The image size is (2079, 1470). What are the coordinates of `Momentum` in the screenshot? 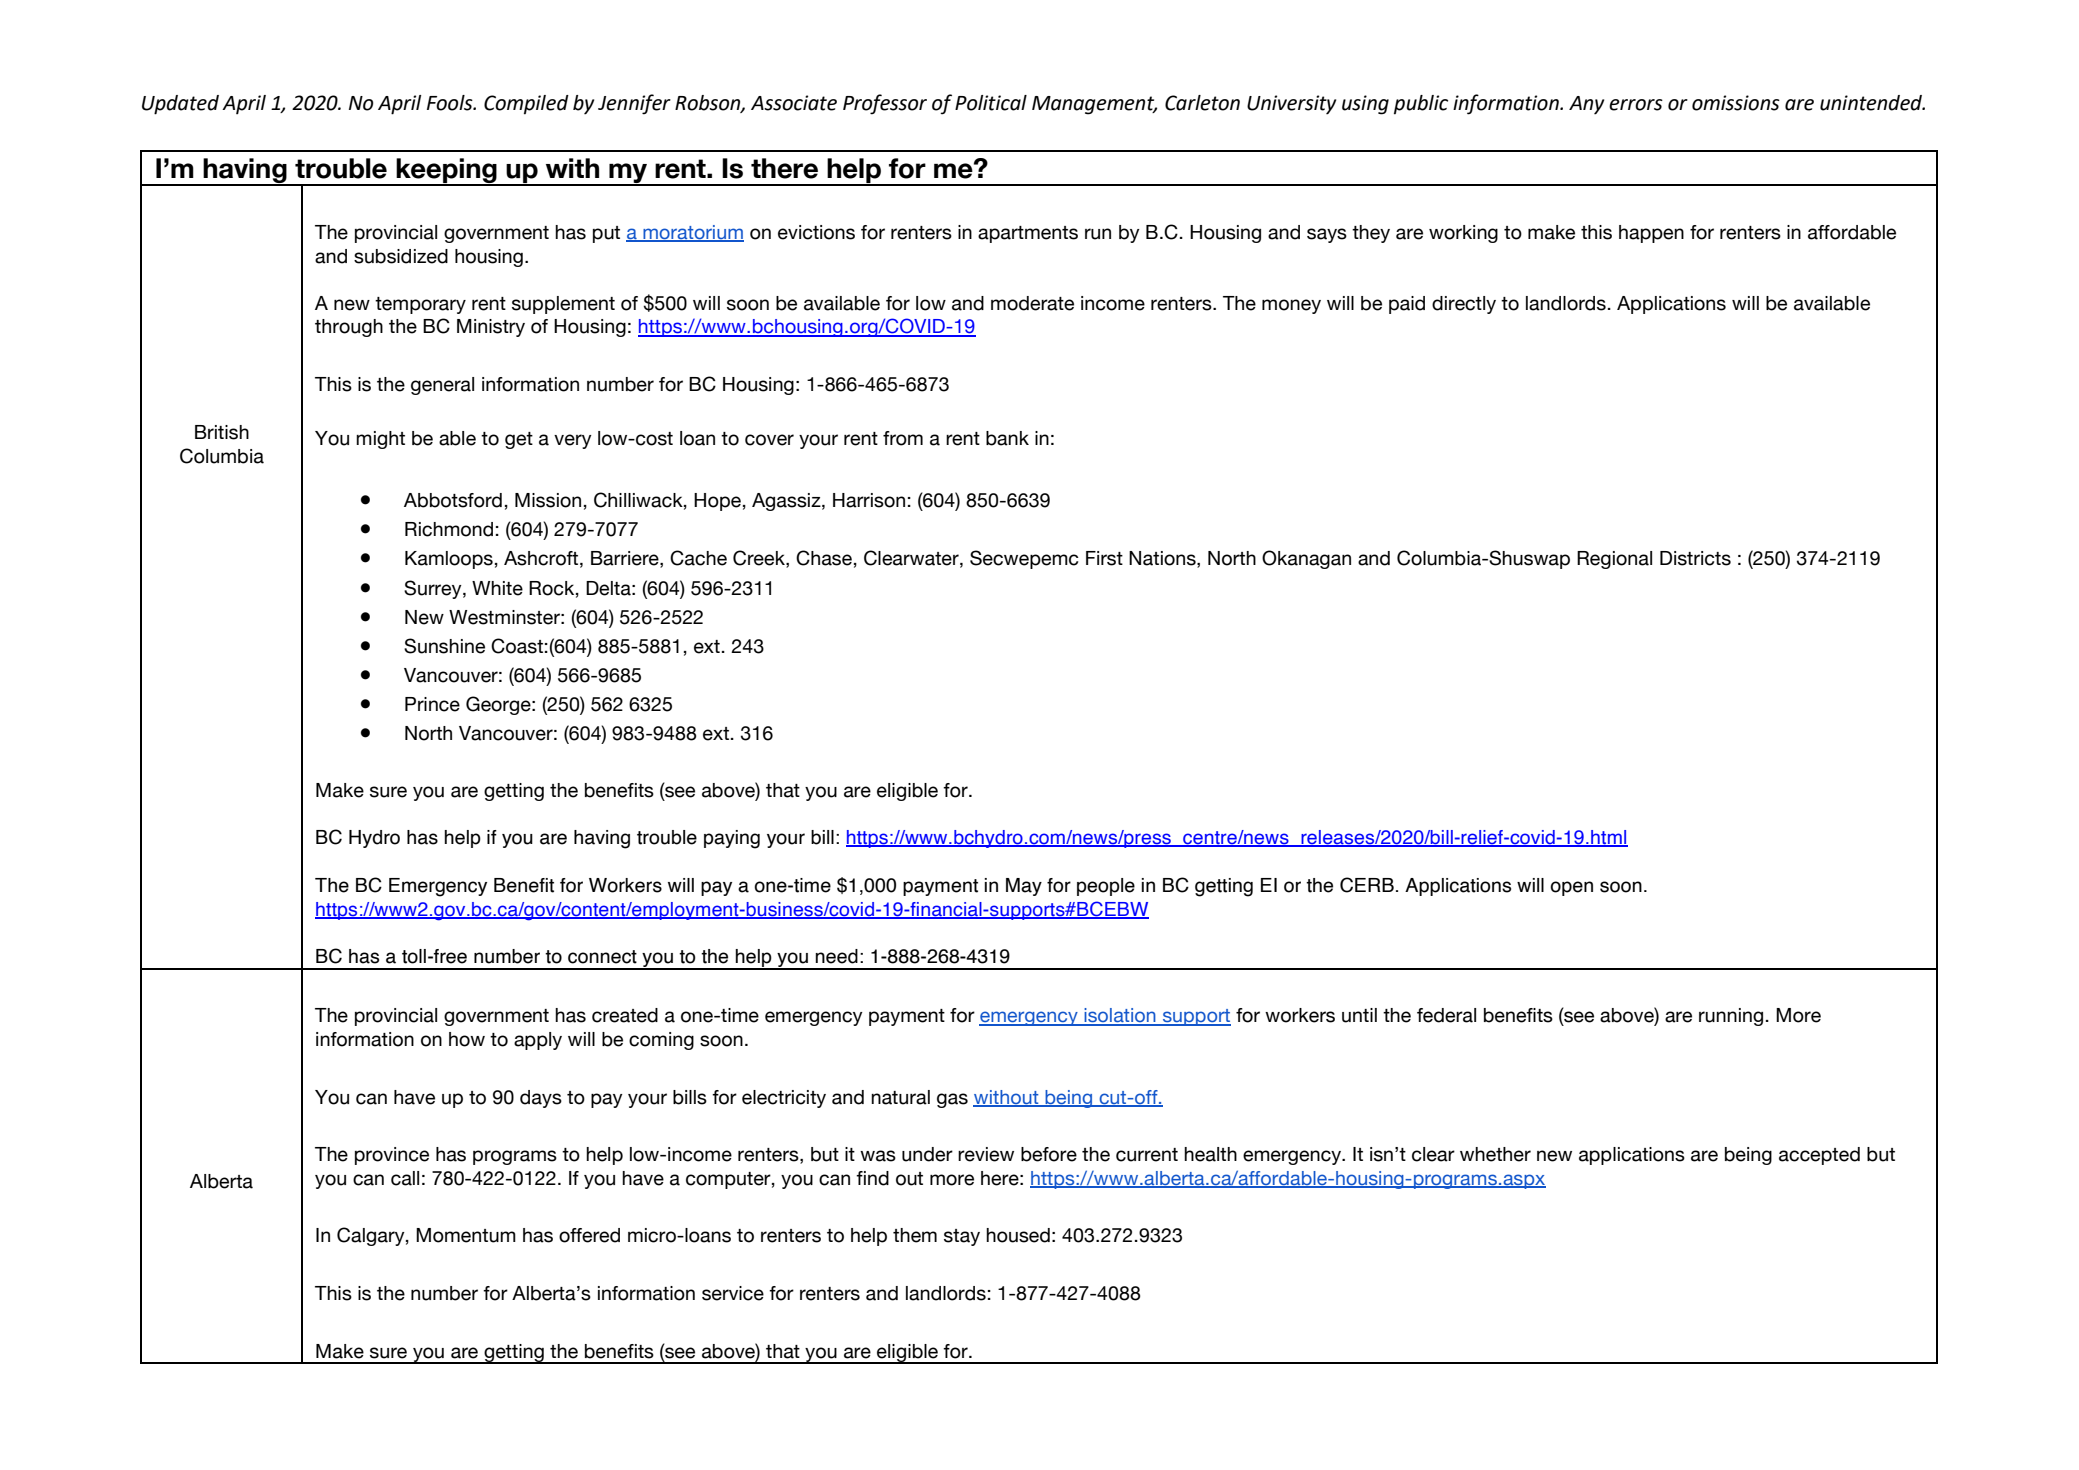 It's located at (466, 1235).
